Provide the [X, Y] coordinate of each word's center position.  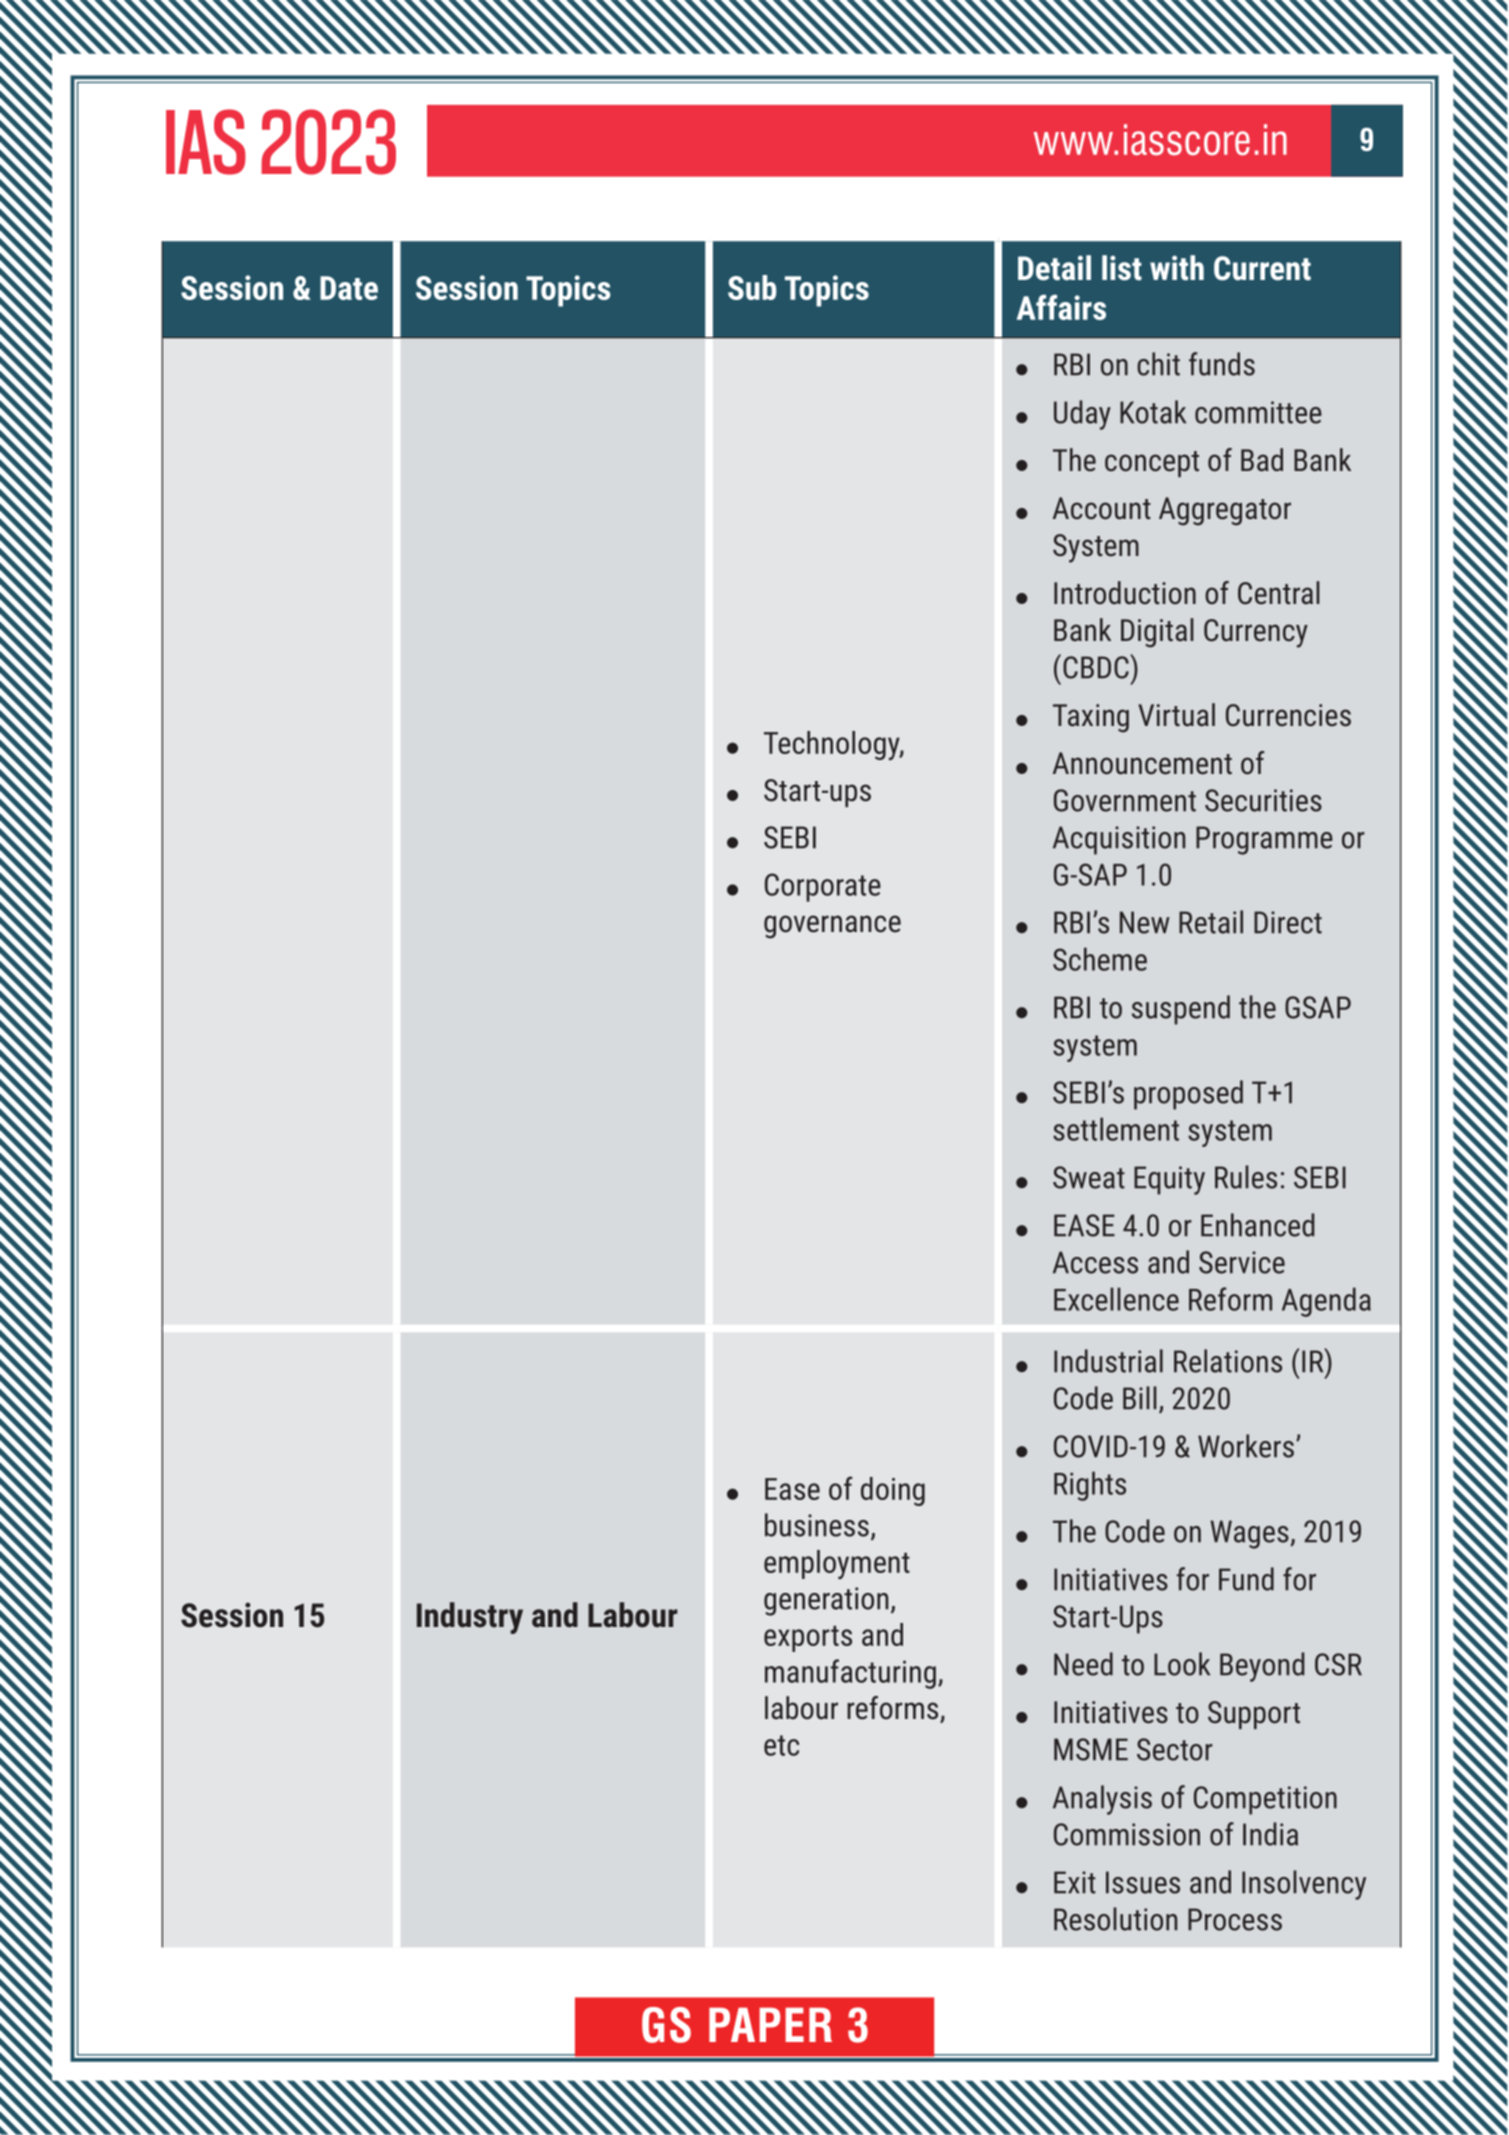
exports [808, 1639]
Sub [752, 287]
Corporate [823, 887]
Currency [1256, 633]
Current [1262, 268]
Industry [470, 1618]
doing [893, 1491]
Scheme [1100, 959]
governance [832, 927]
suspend [1181, 1010]
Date [349, 288]
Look [1182, 1664]
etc [781, 1745]
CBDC [1097, 667]
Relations [1228, 1361]
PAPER [770, 2025]
